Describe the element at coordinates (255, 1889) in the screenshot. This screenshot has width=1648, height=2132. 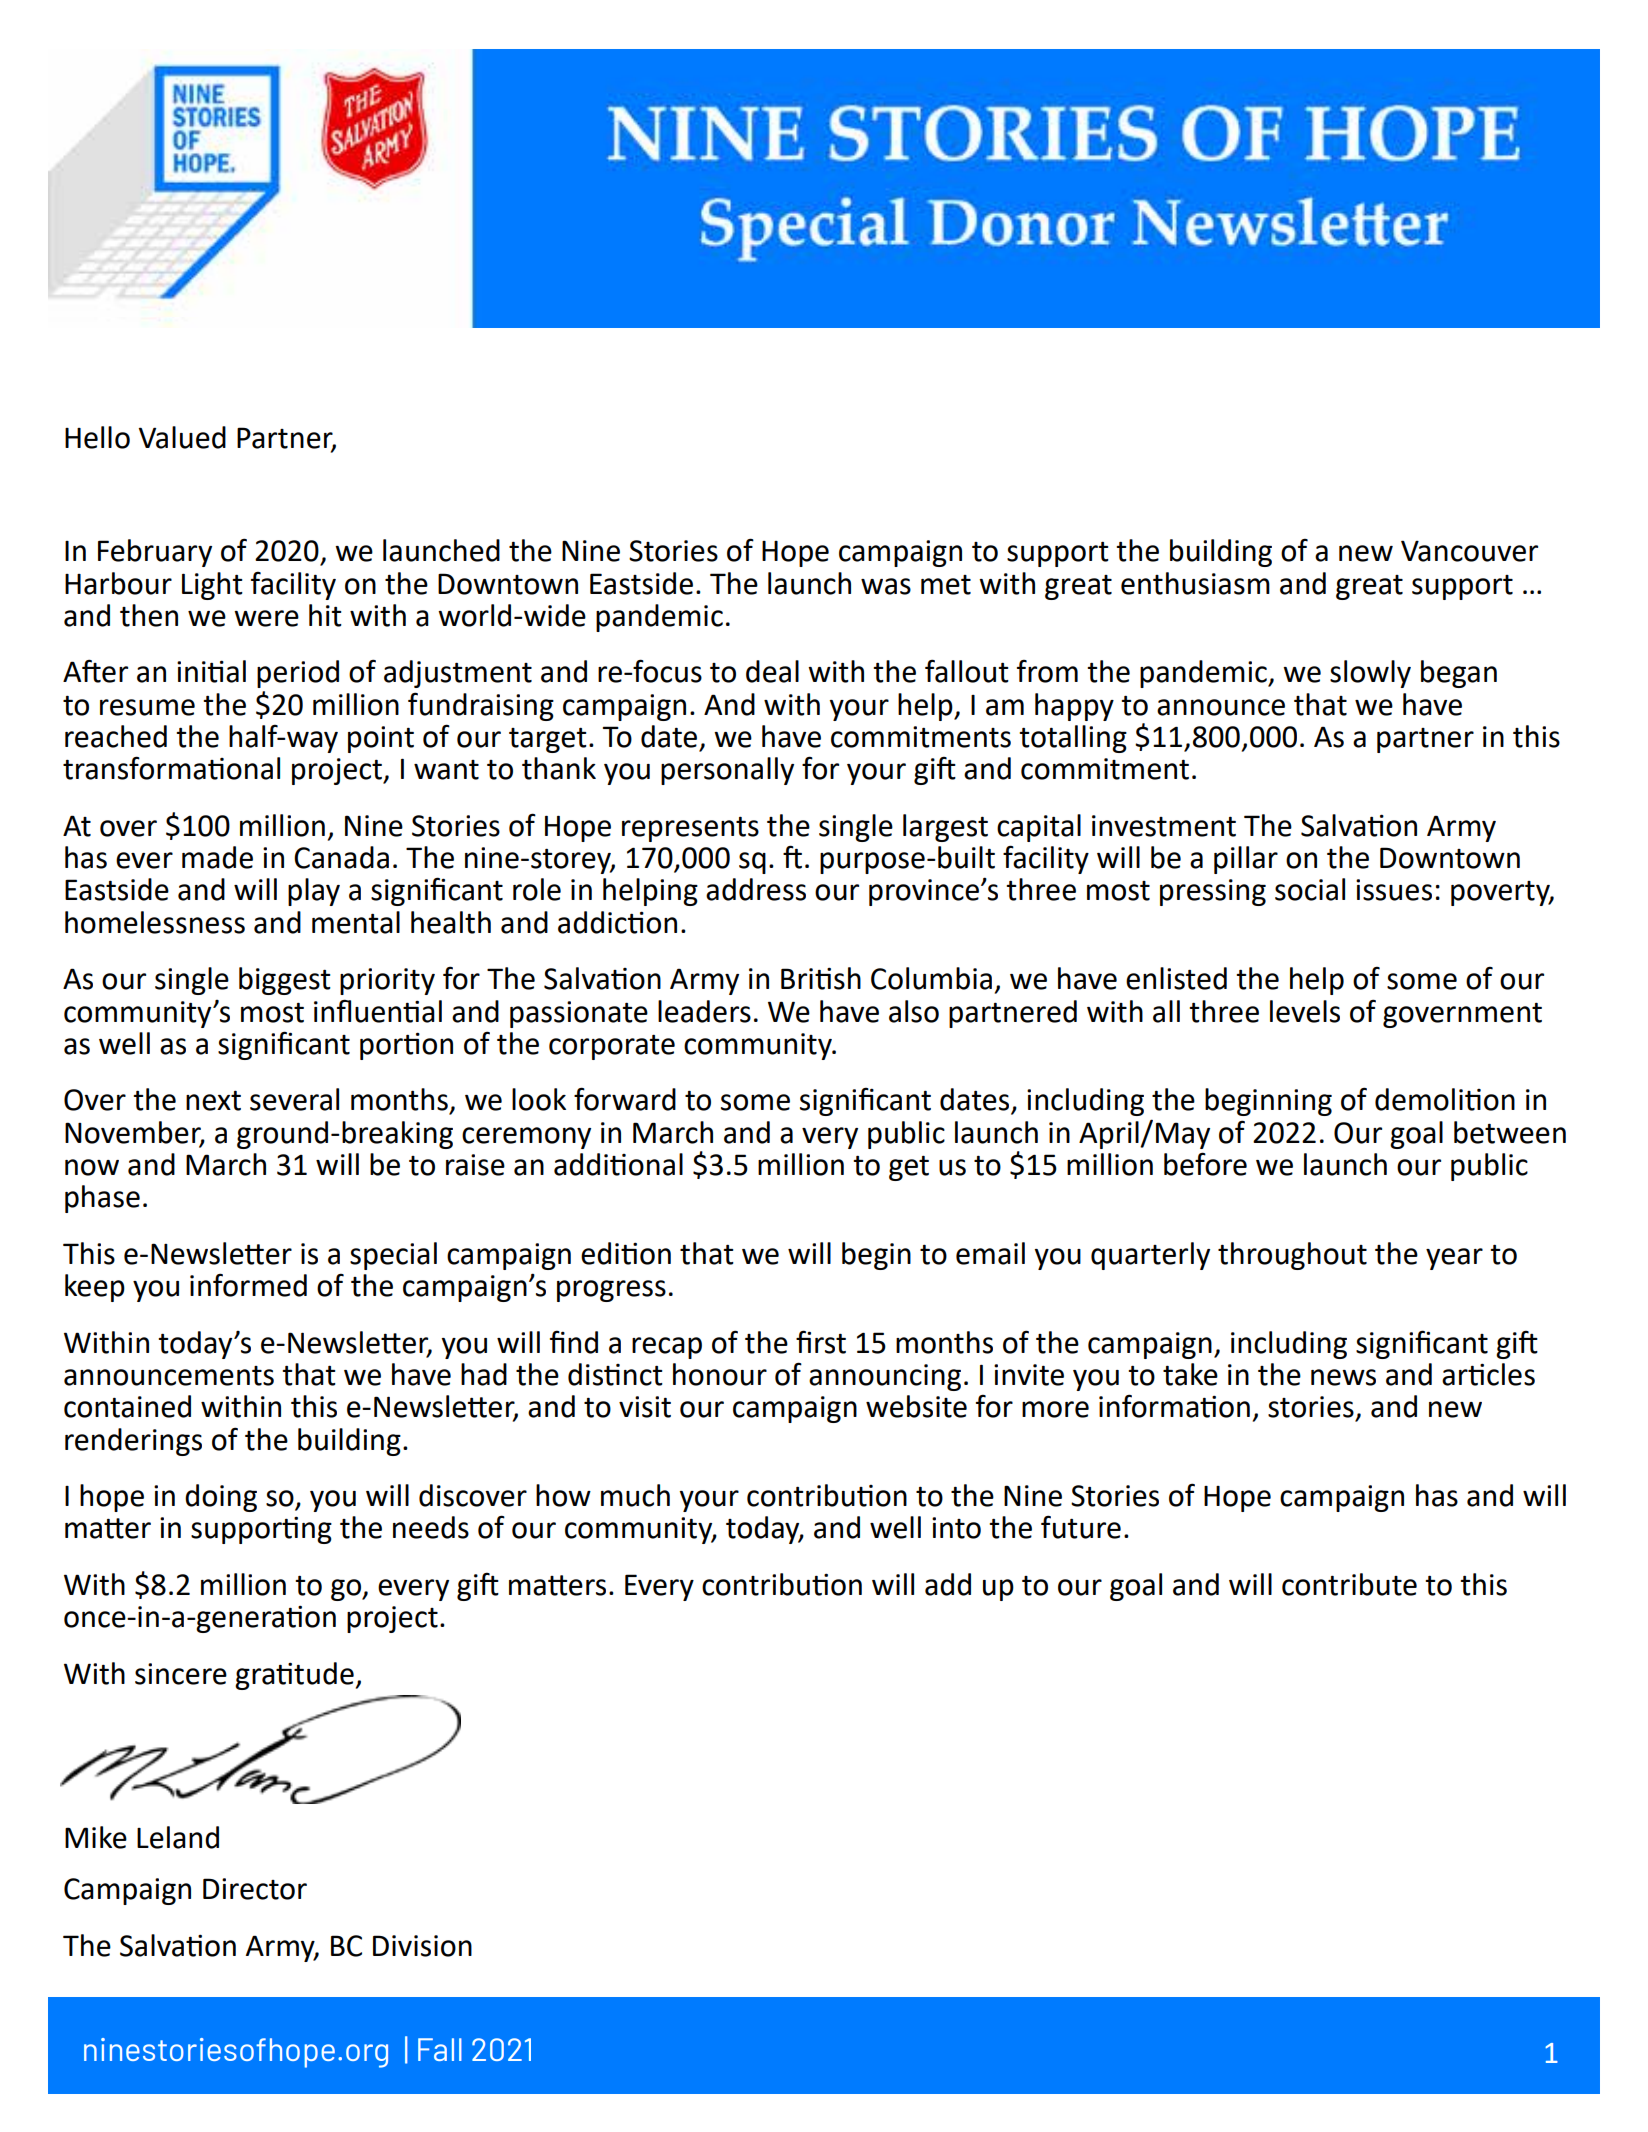
I see `Director` at that location.
